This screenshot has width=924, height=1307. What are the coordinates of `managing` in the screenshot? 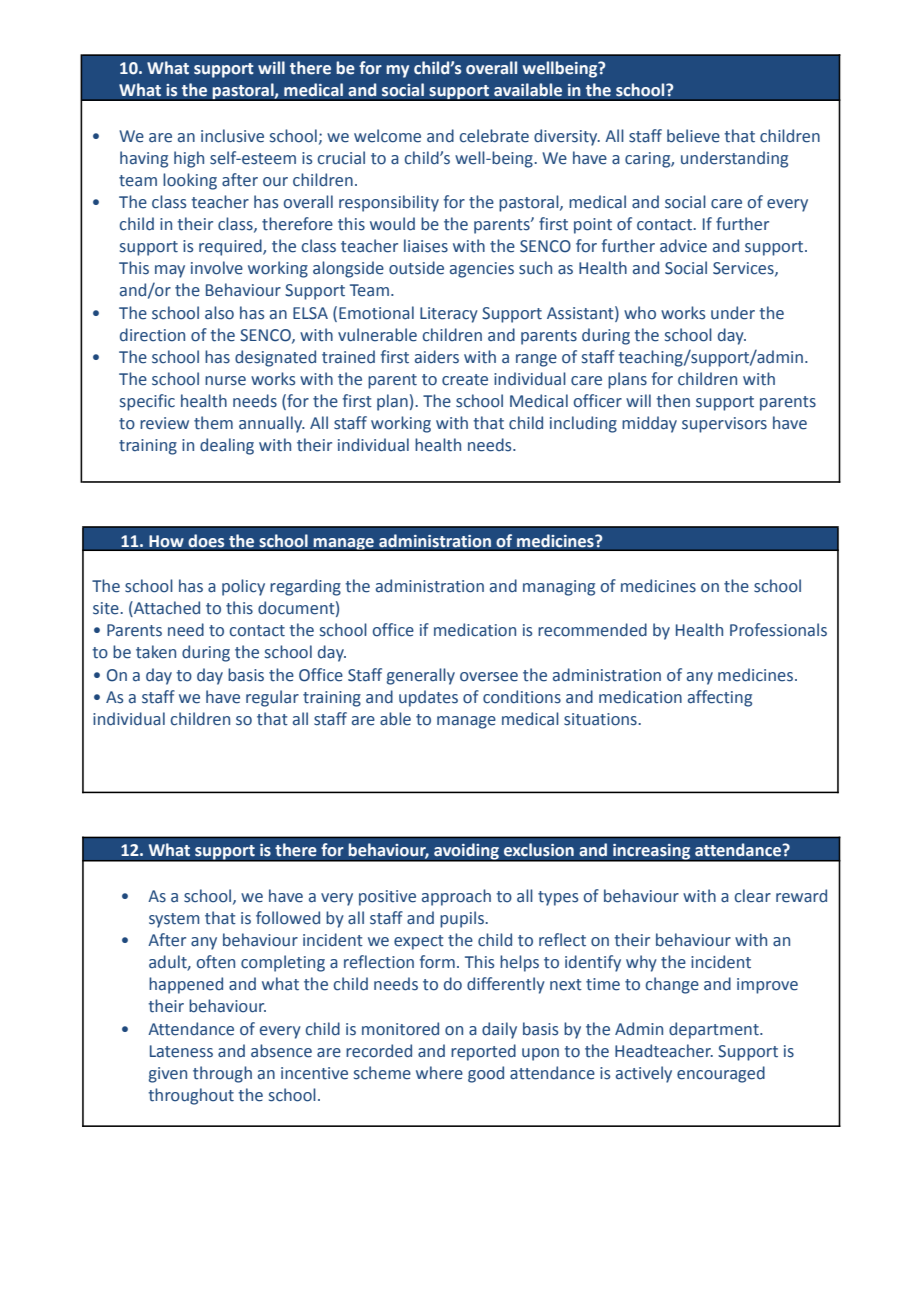 It's located at (559, 588).
